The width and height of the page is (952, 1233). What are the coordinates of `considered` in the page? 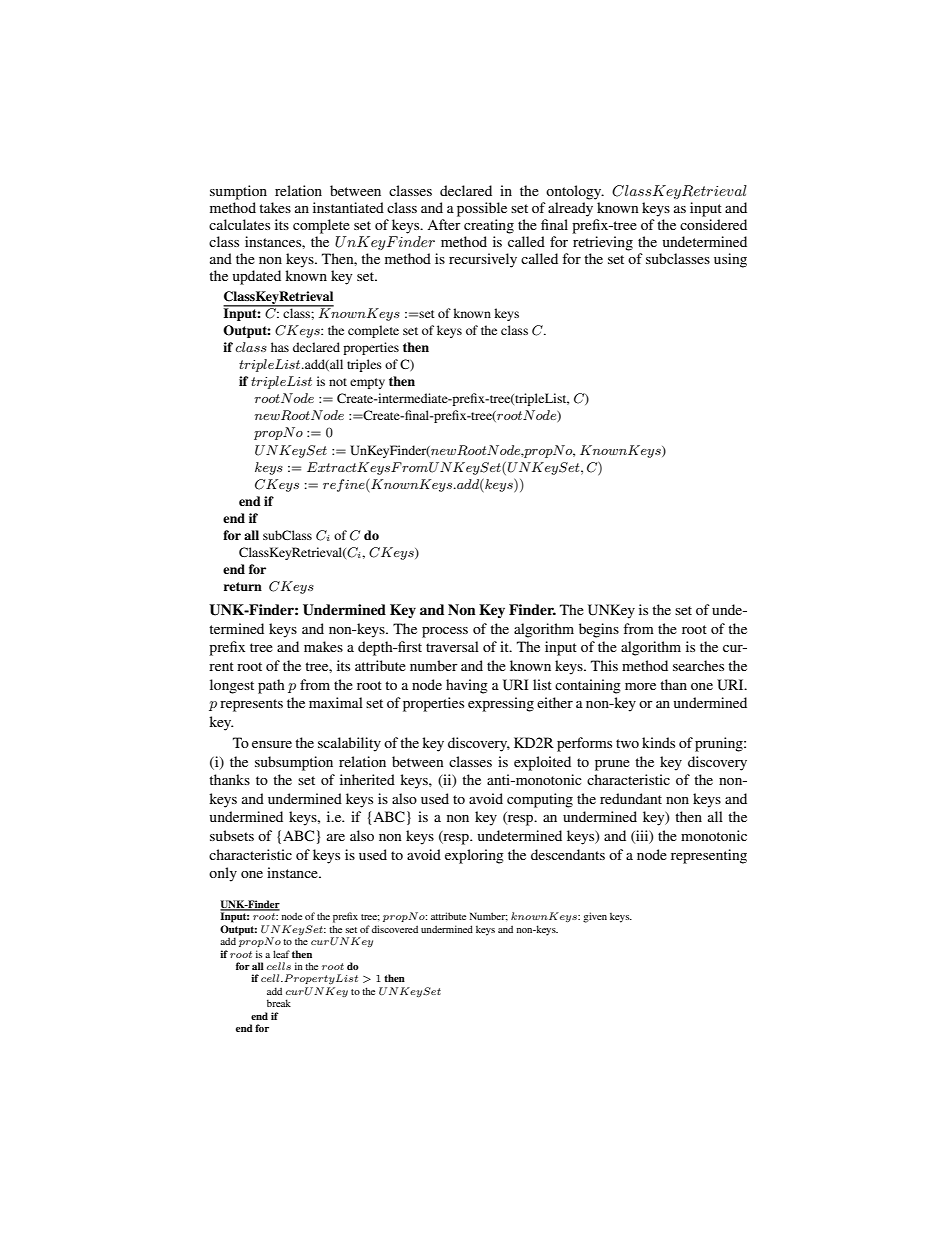 It's located at (713, 224).
